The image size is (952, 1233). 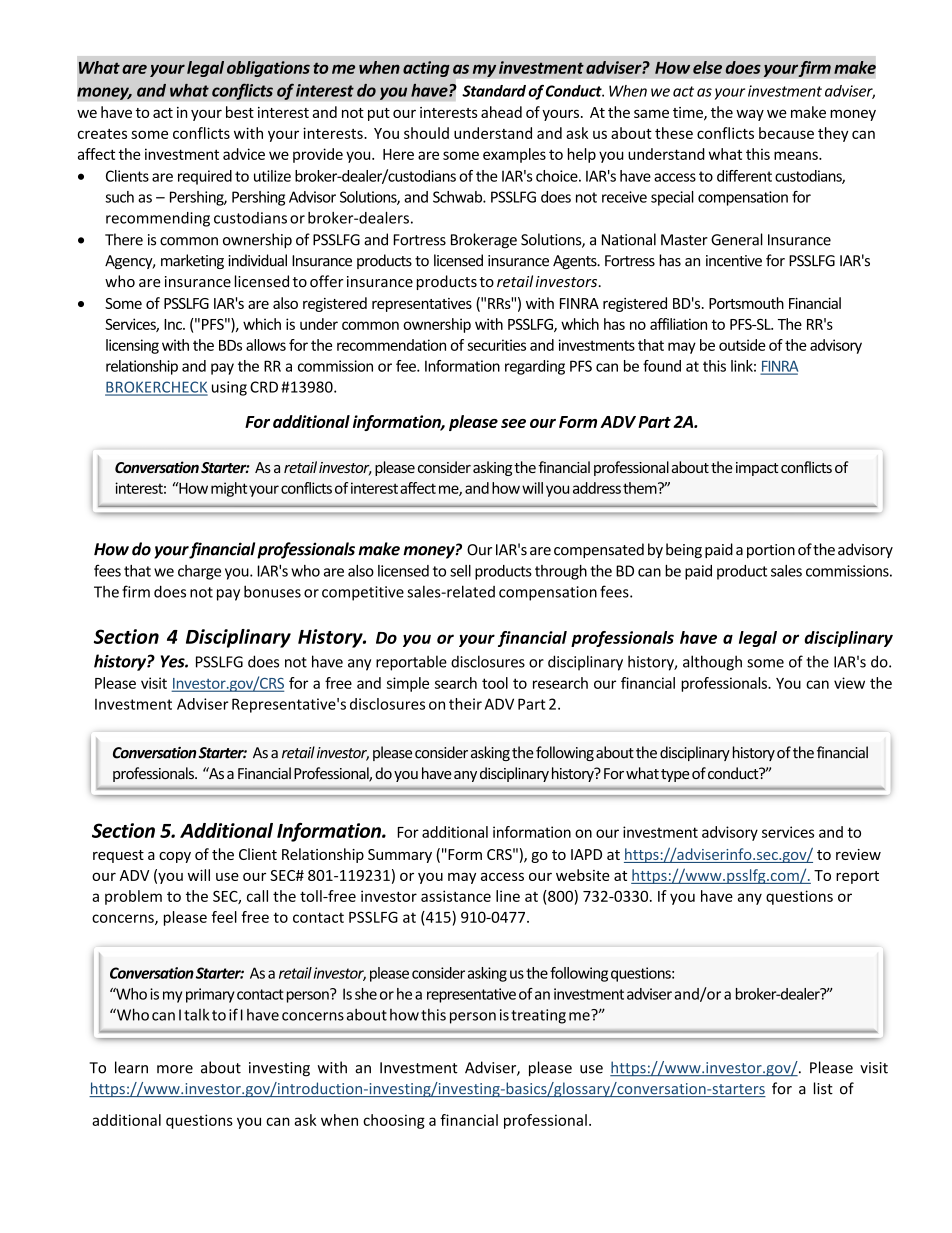 I want to click on tool, so click(x=495, y=683).
